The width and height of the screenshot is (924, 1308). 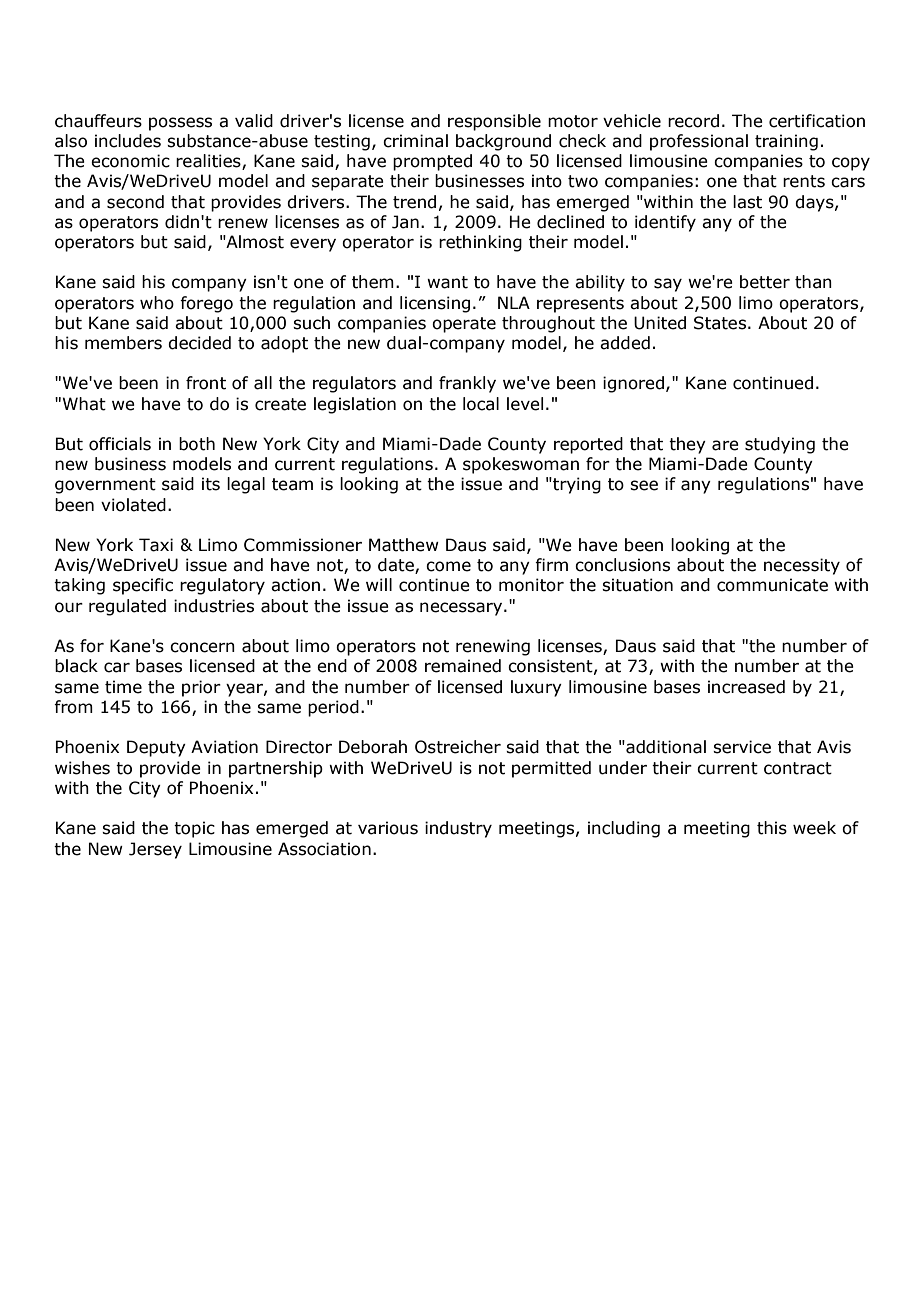 I want to click on specific, so click(x=143, y=586).
